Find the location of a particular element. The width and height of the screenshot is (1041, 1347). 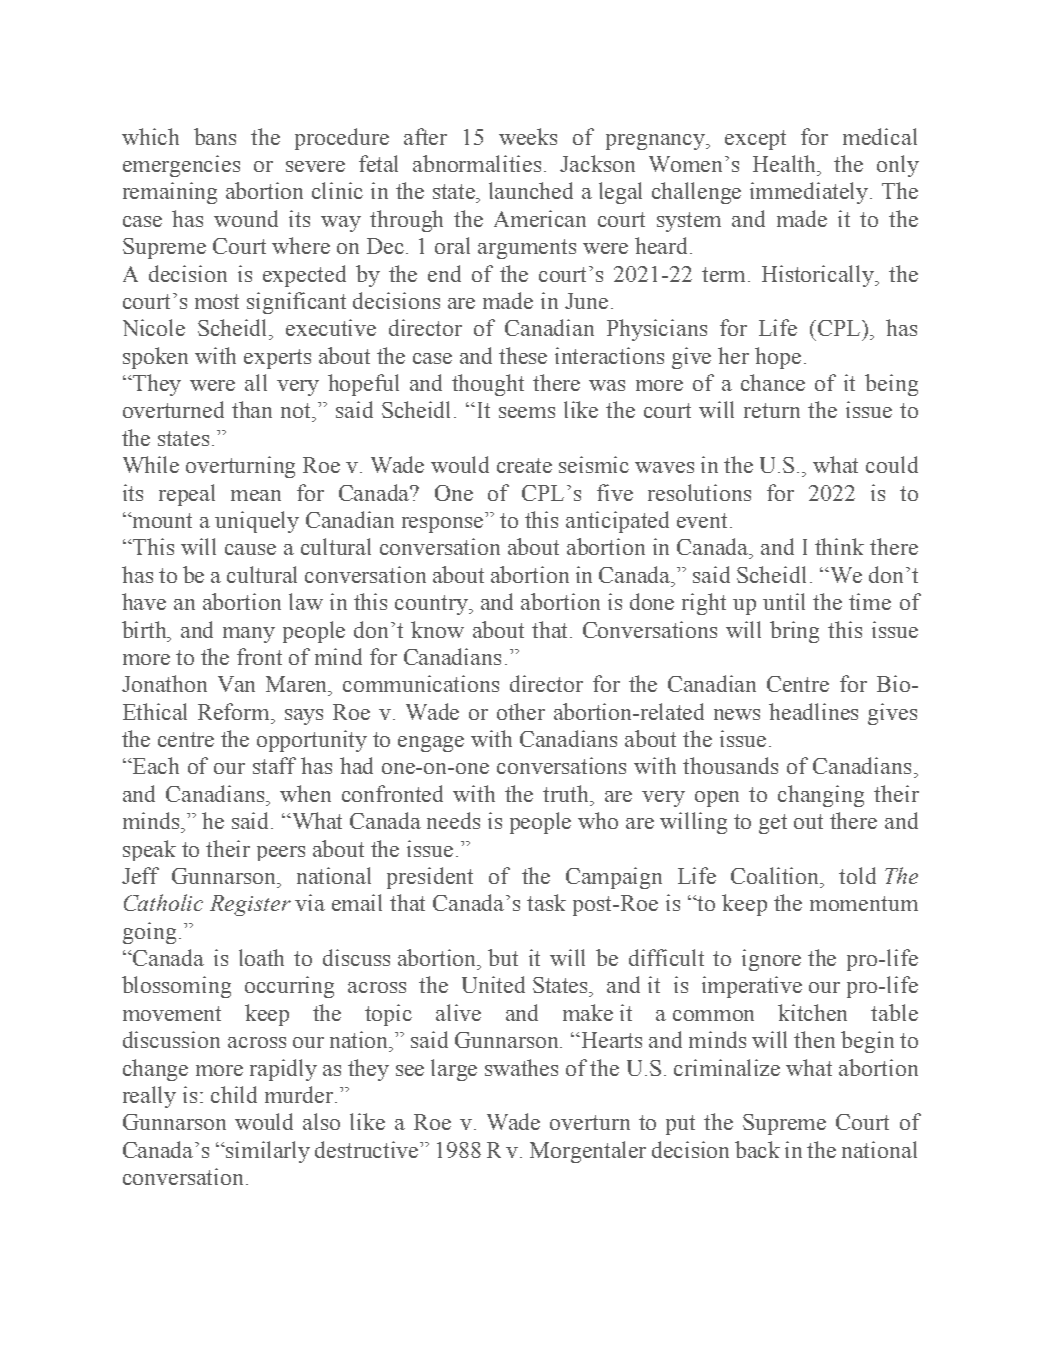

bans is located at coordinates (215, 136).
